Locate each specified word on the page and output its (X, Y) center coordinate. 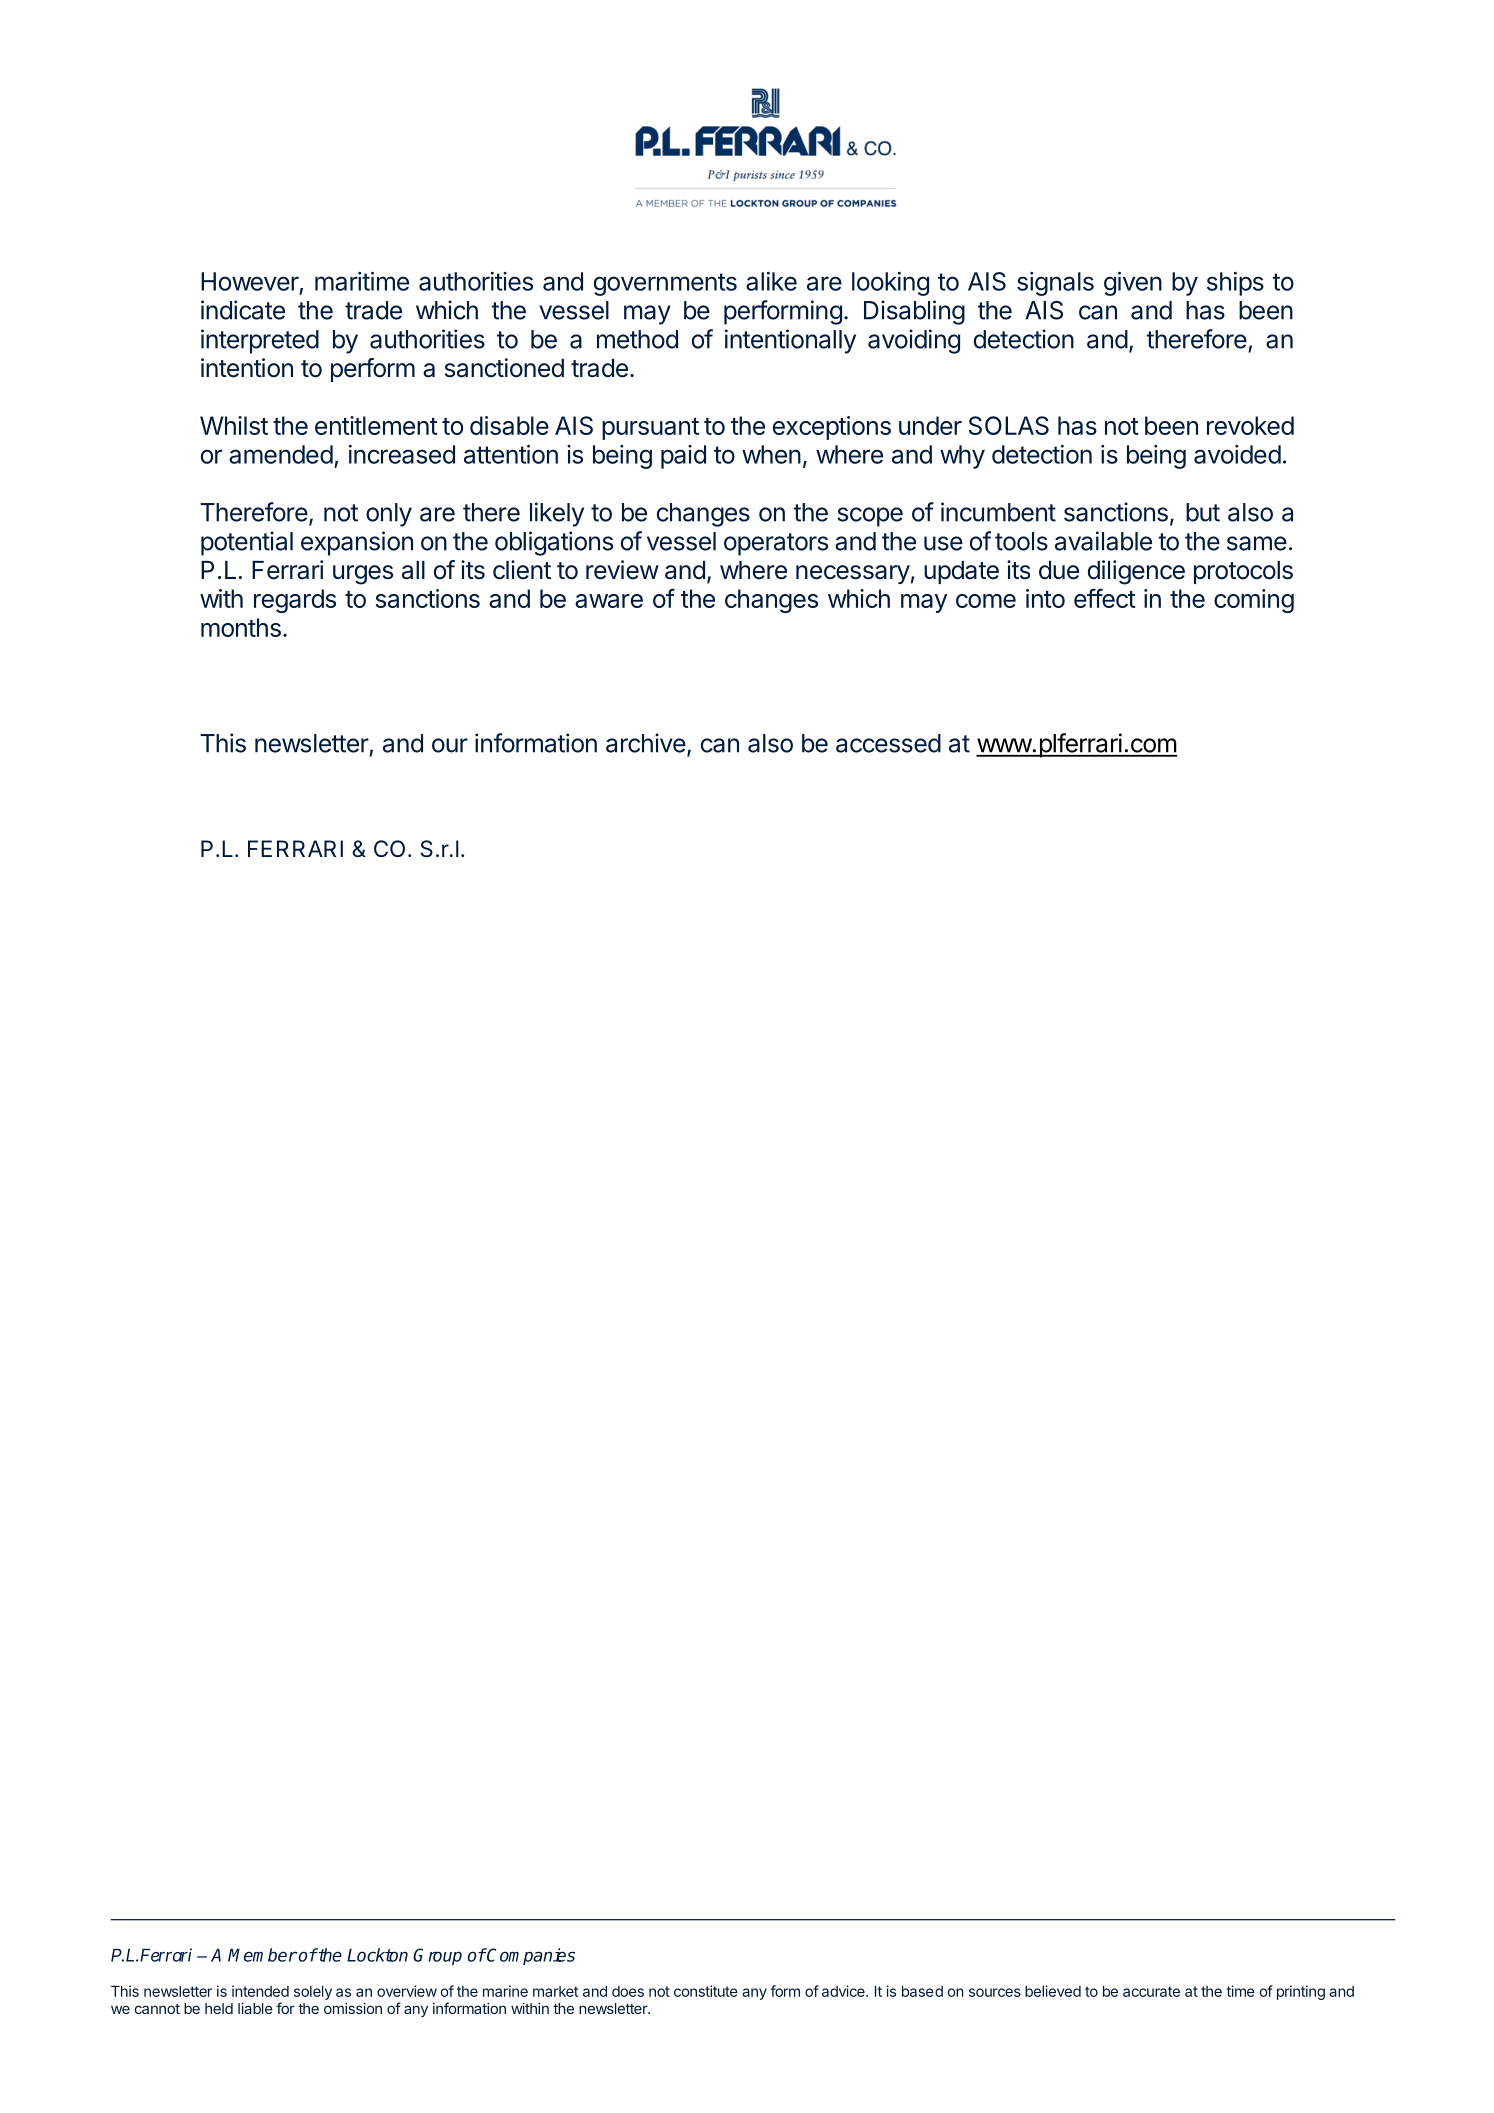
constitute (706, 1991)
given (1133, 284)
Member (262, 1955)
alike (771, 281)
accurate (1151, 1991)
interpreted (260, 341)
